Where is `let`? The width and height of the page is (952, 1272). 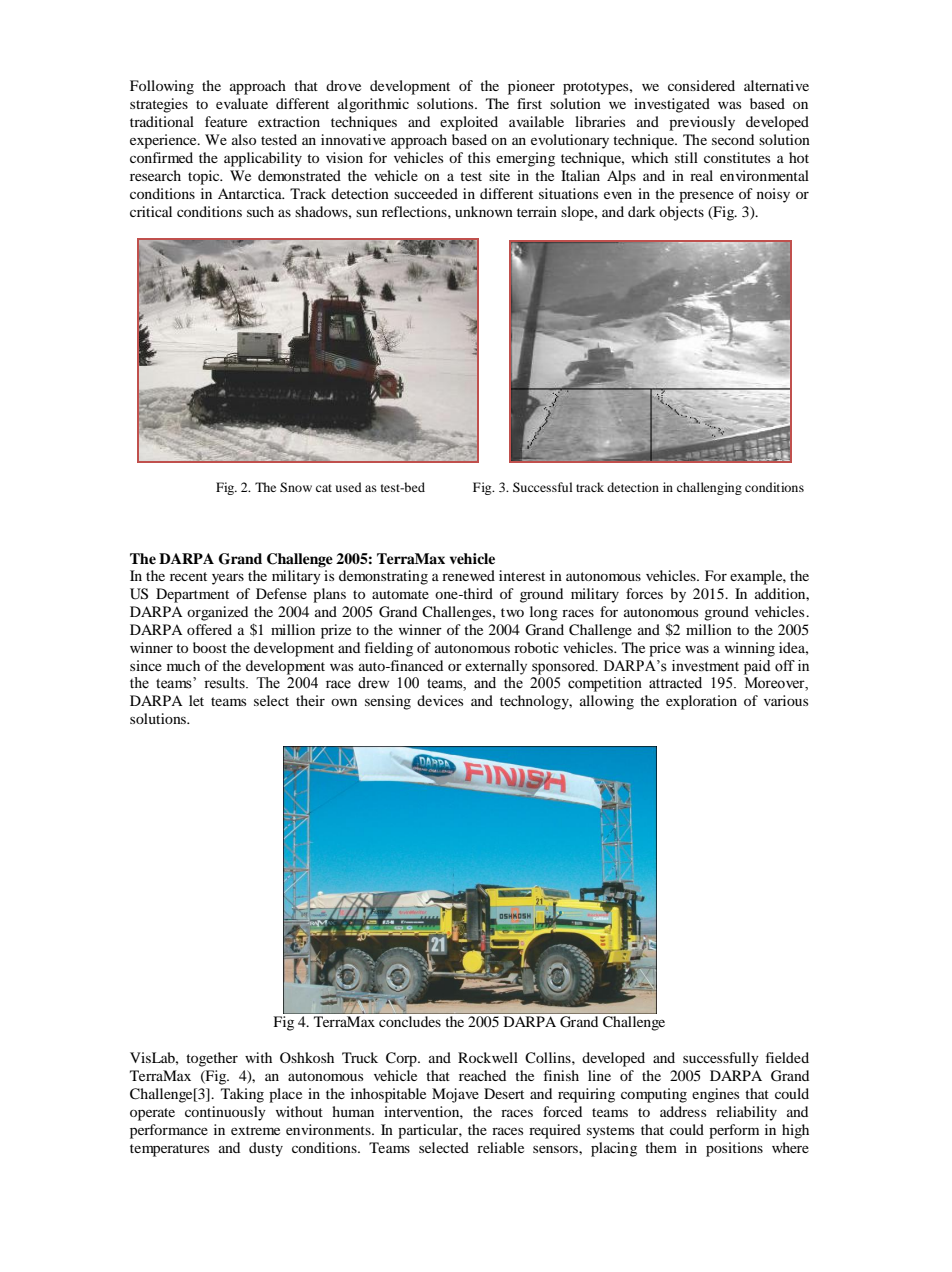
let is located at coordinates (196, 700).
